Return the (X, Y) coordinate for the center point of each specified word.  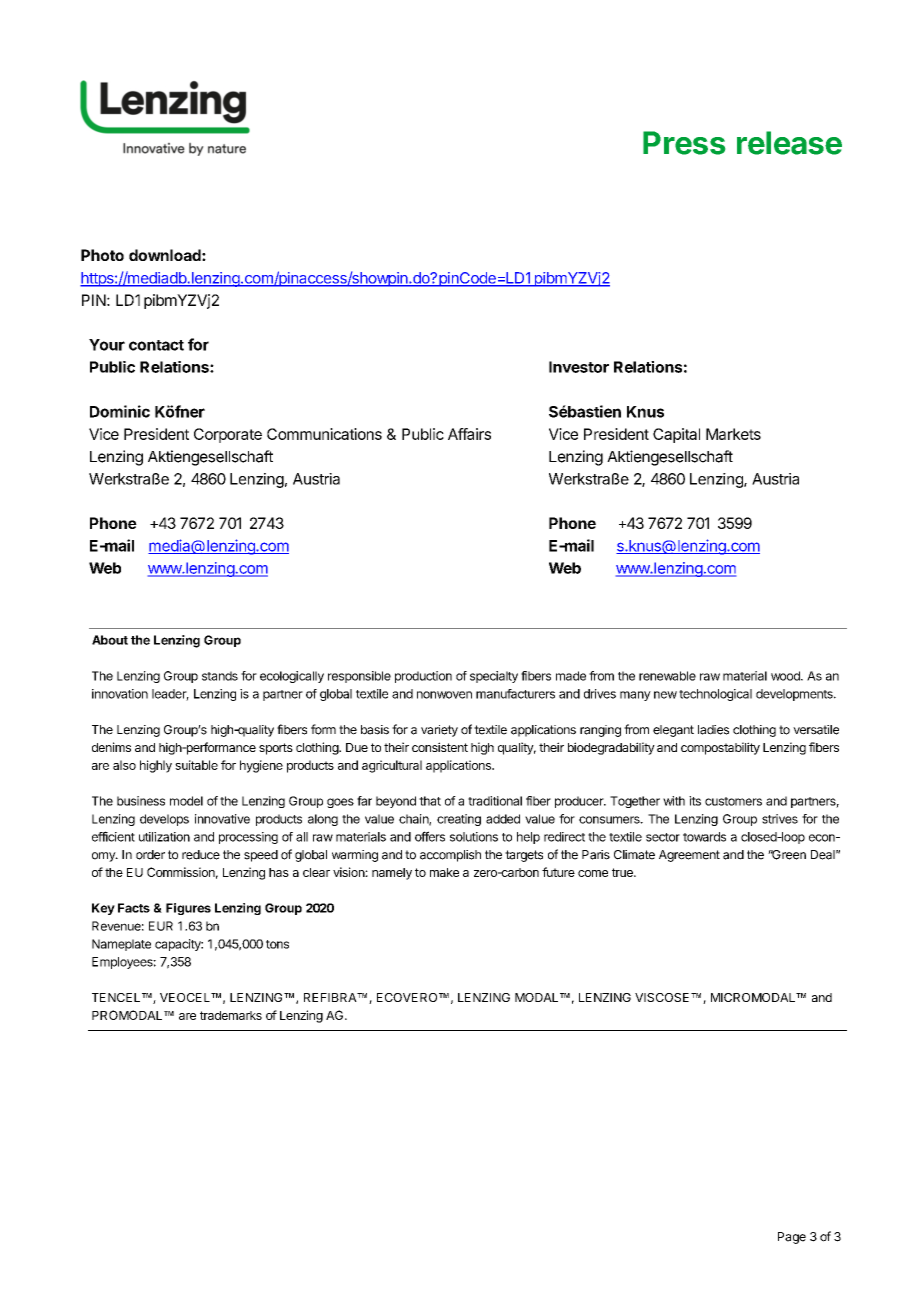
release (789, 143)
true (623, 872)
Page (792, 1238)
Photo (102, 255)
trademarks (231, 1015)
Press (684, 143)
